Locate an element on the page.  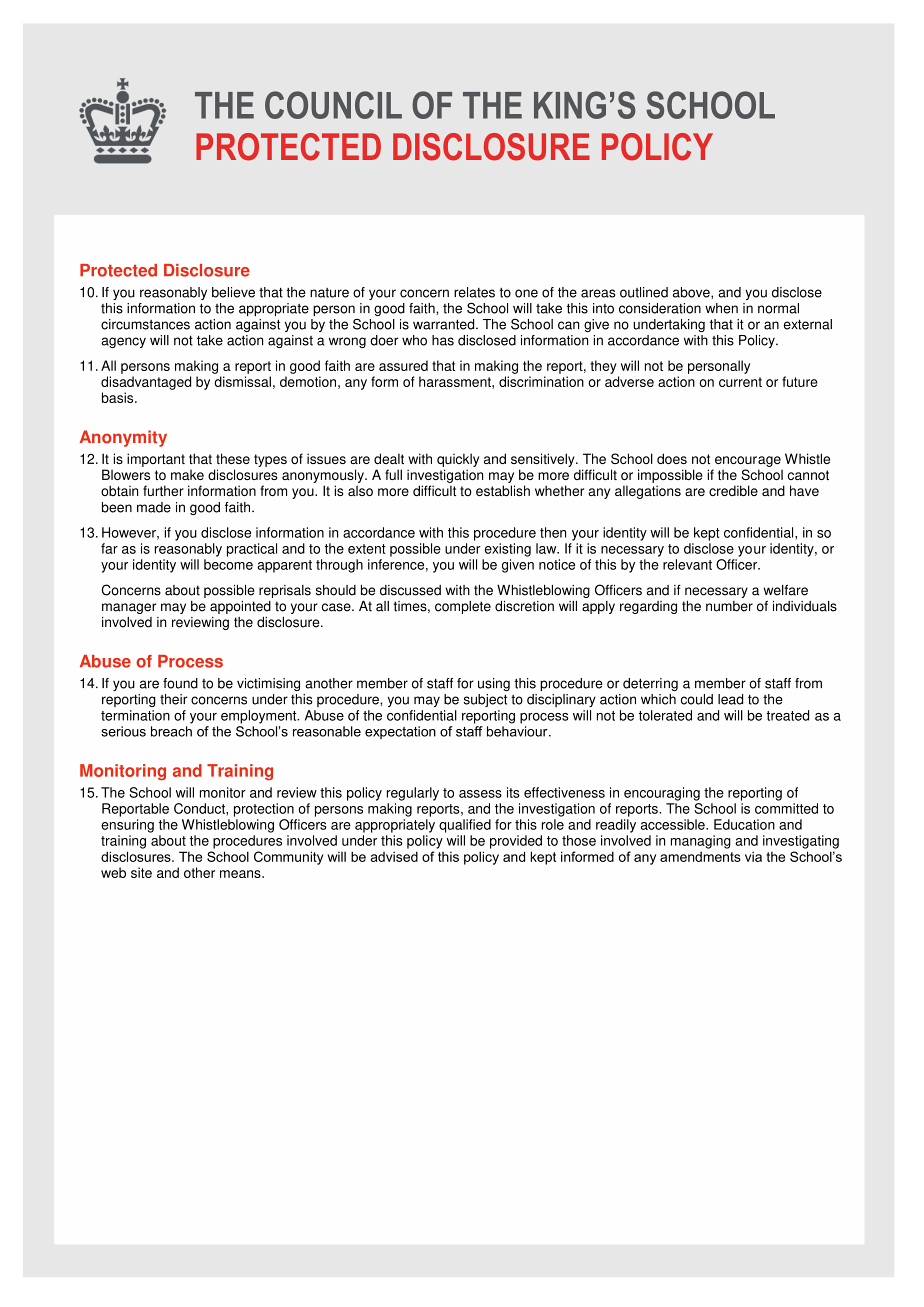
make is located at coordinates (187, 475).
